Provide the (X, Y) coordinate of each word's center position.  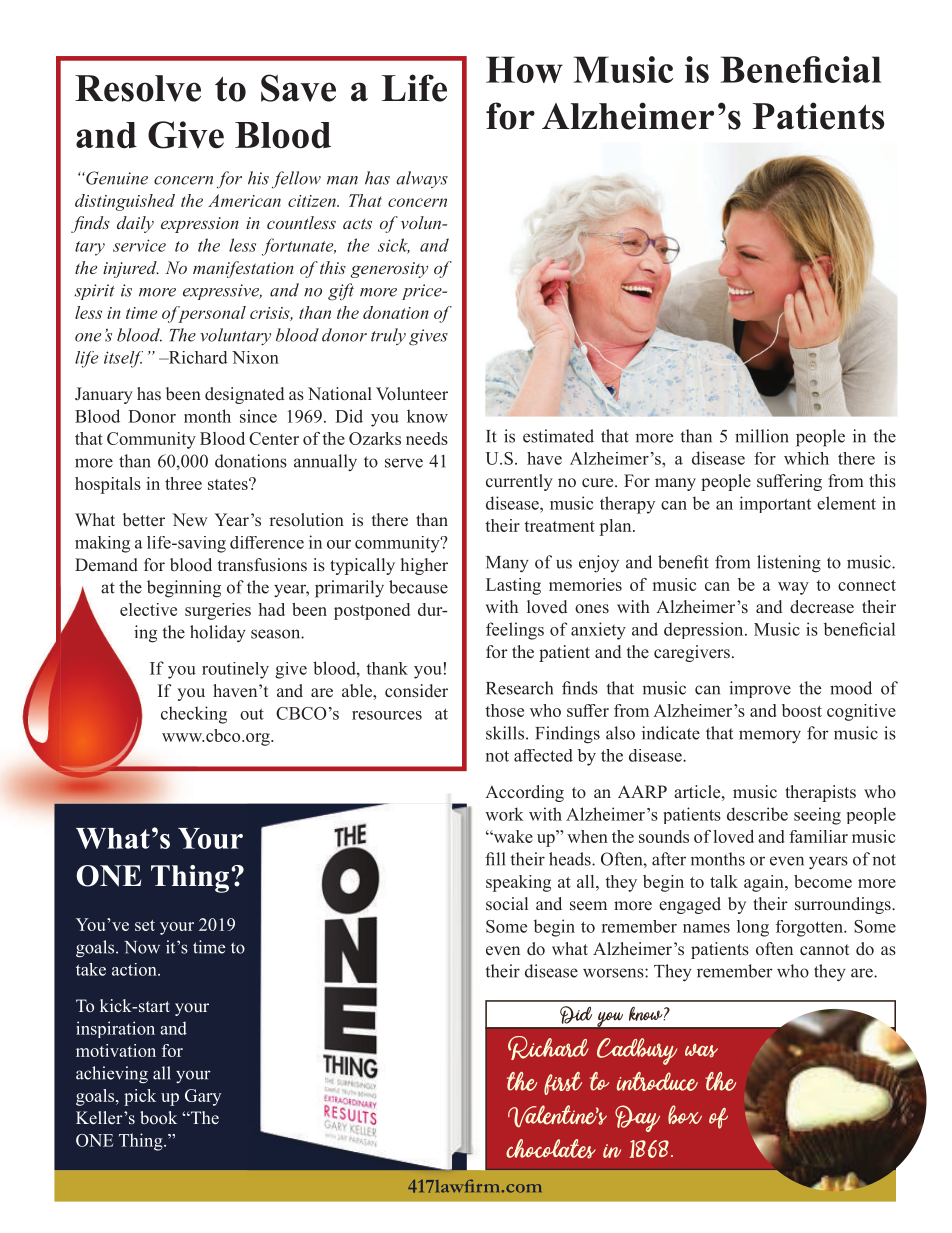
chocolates (551, 1149)
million (762, 436)
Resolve (138, 88)
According (524, 793)
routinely (235, 670)
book (158, 1118)
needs (427, 438)
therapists (820, 793)
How (524, 69)
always (422, 179)
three (183, 483)
